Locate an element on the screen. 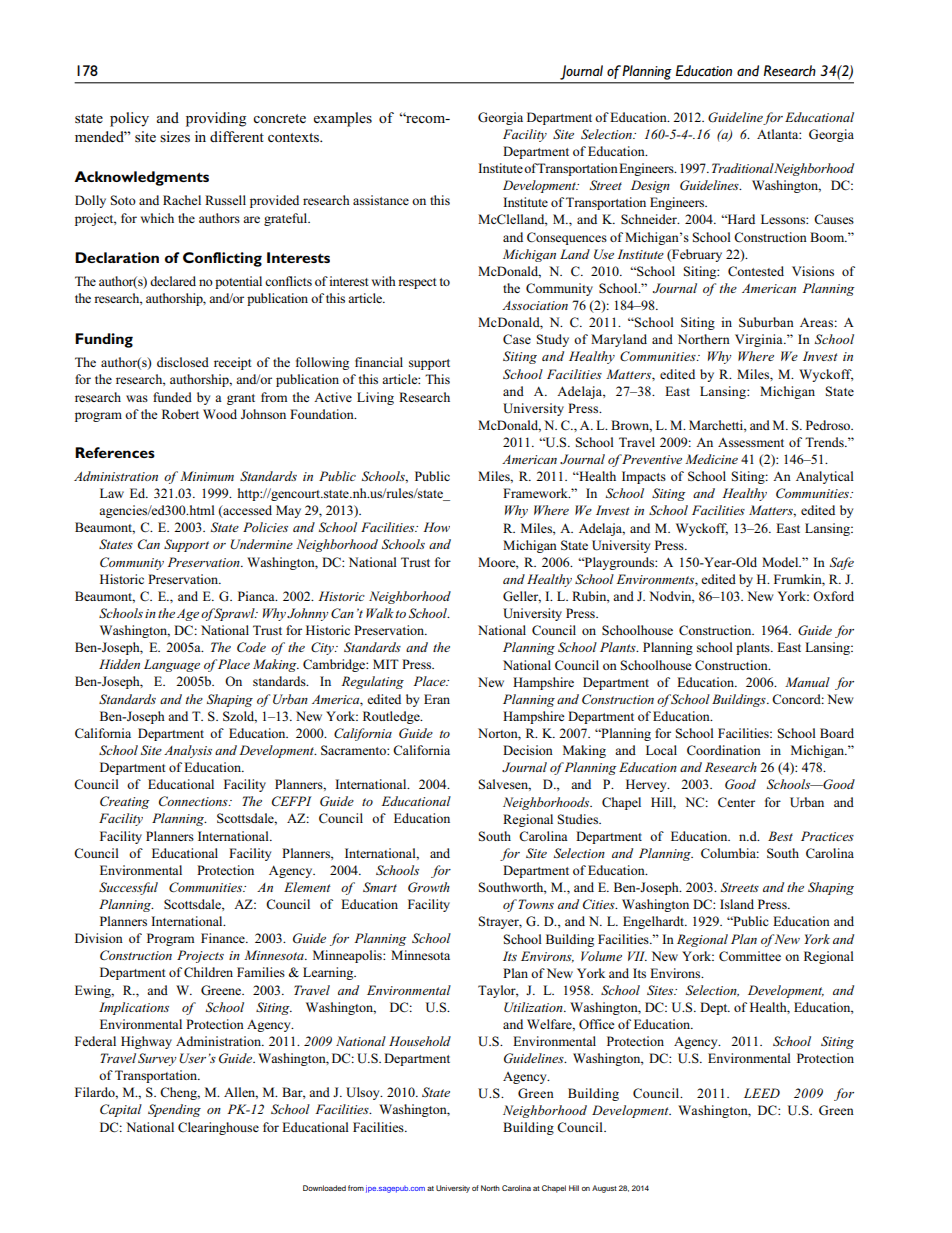 The height and width of the screenshot is (1233, 952). Manual is located at coordinates (807, 682).
